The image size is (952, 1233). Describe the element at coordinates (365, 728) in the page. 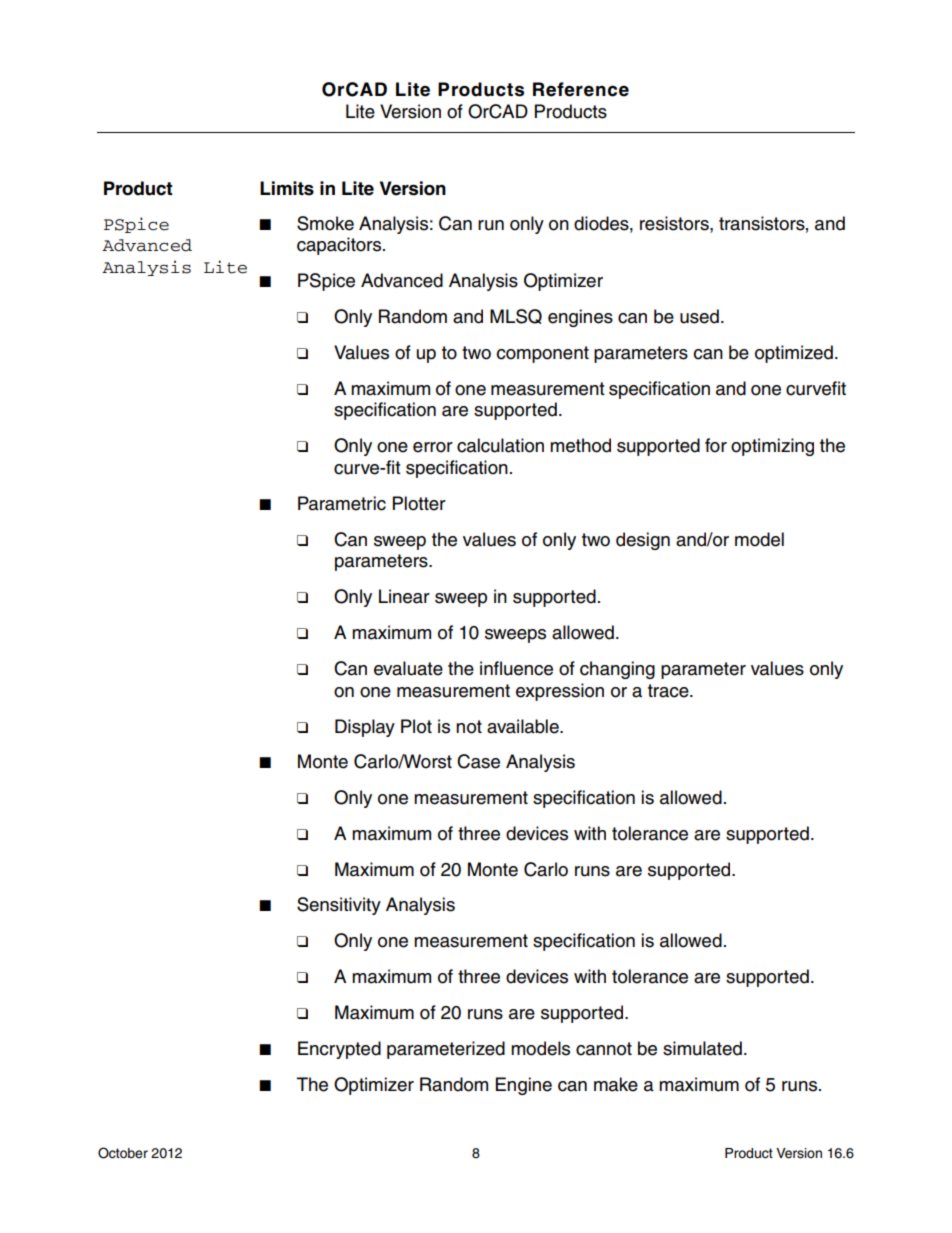

I see `Display` at that location.
